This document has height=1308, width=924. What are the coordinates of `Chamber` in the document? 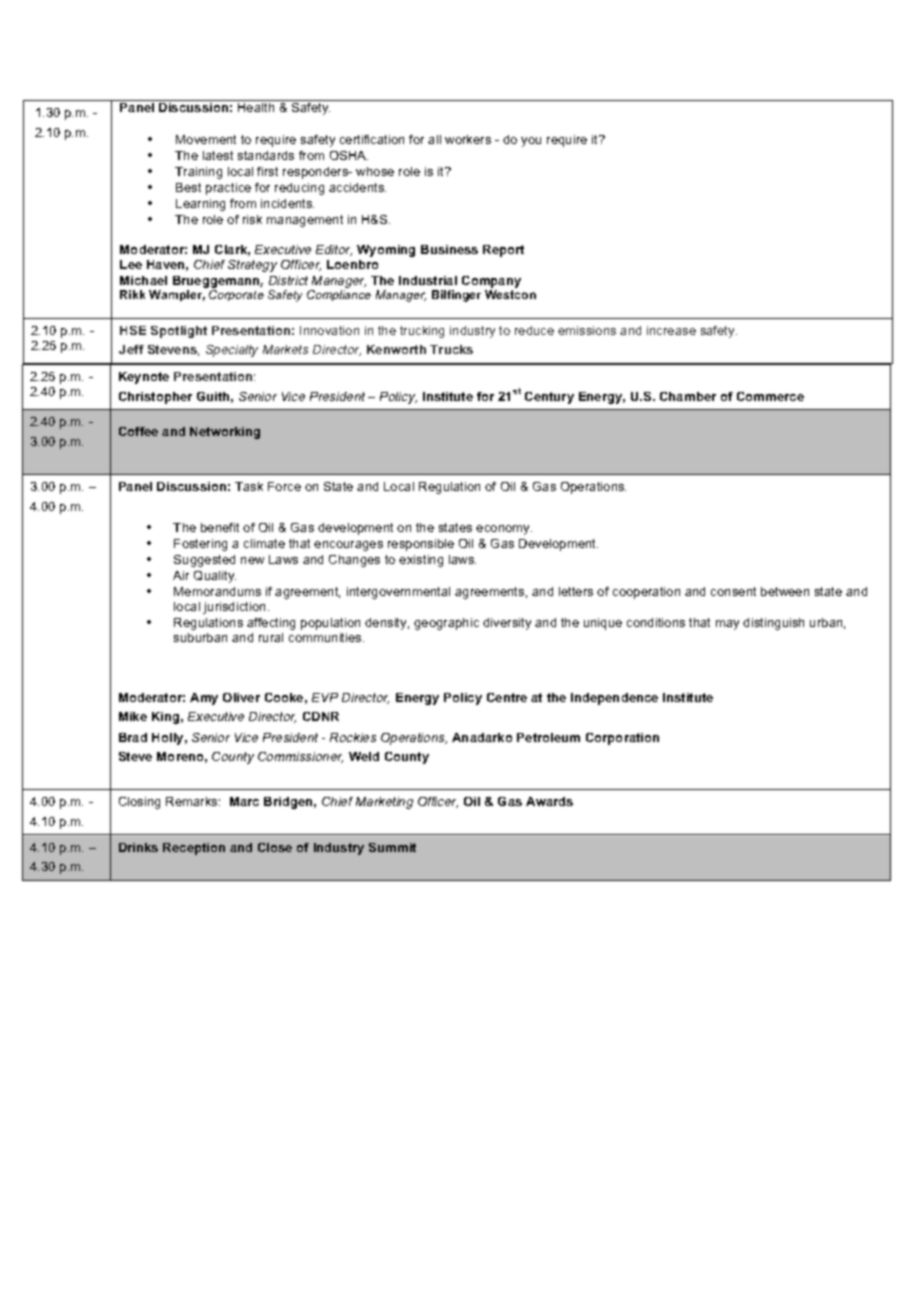 It's located at (688, 396).
